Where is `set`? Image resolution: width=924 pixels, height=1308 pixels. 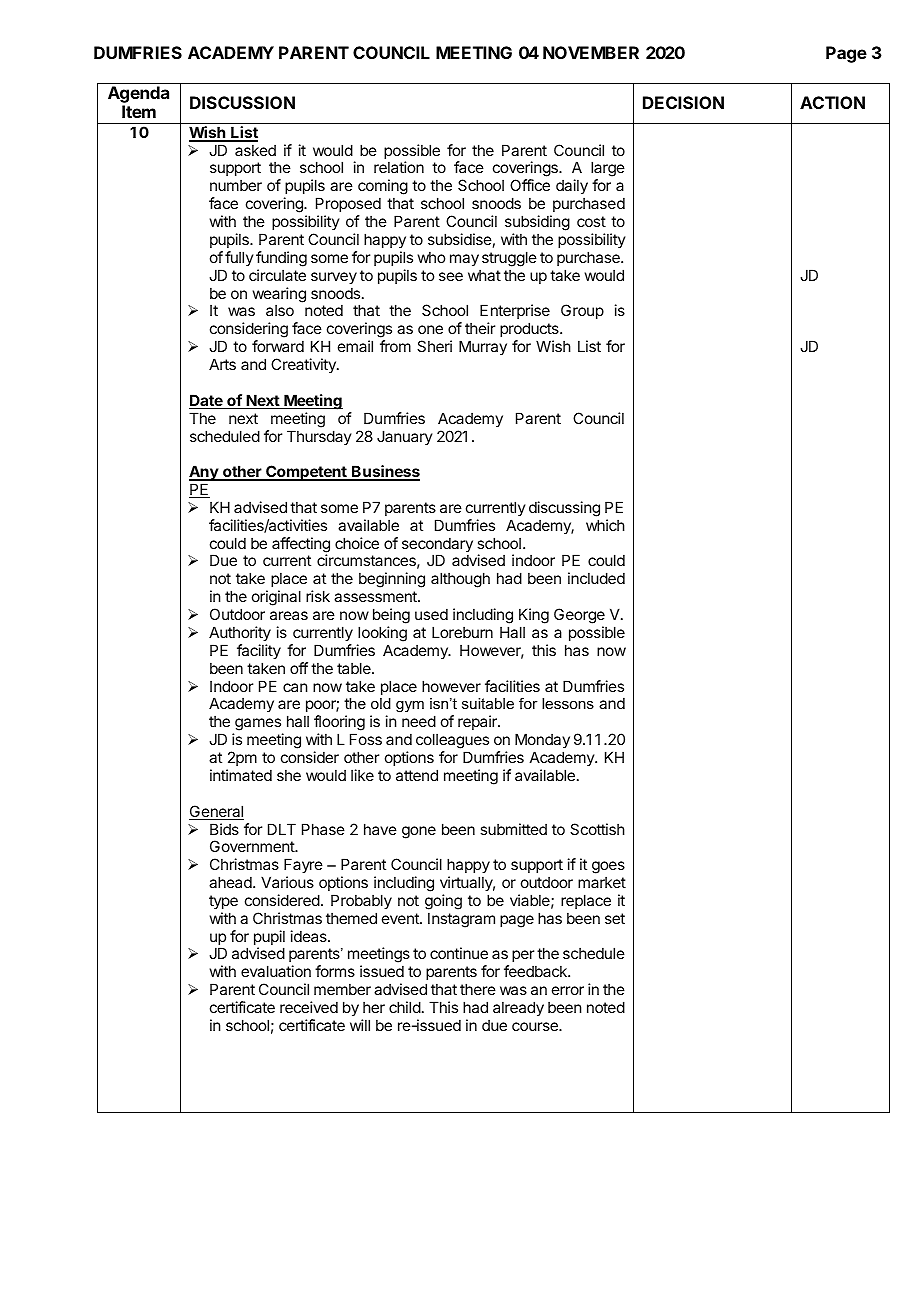 set is located at coordinates (615, 918).
